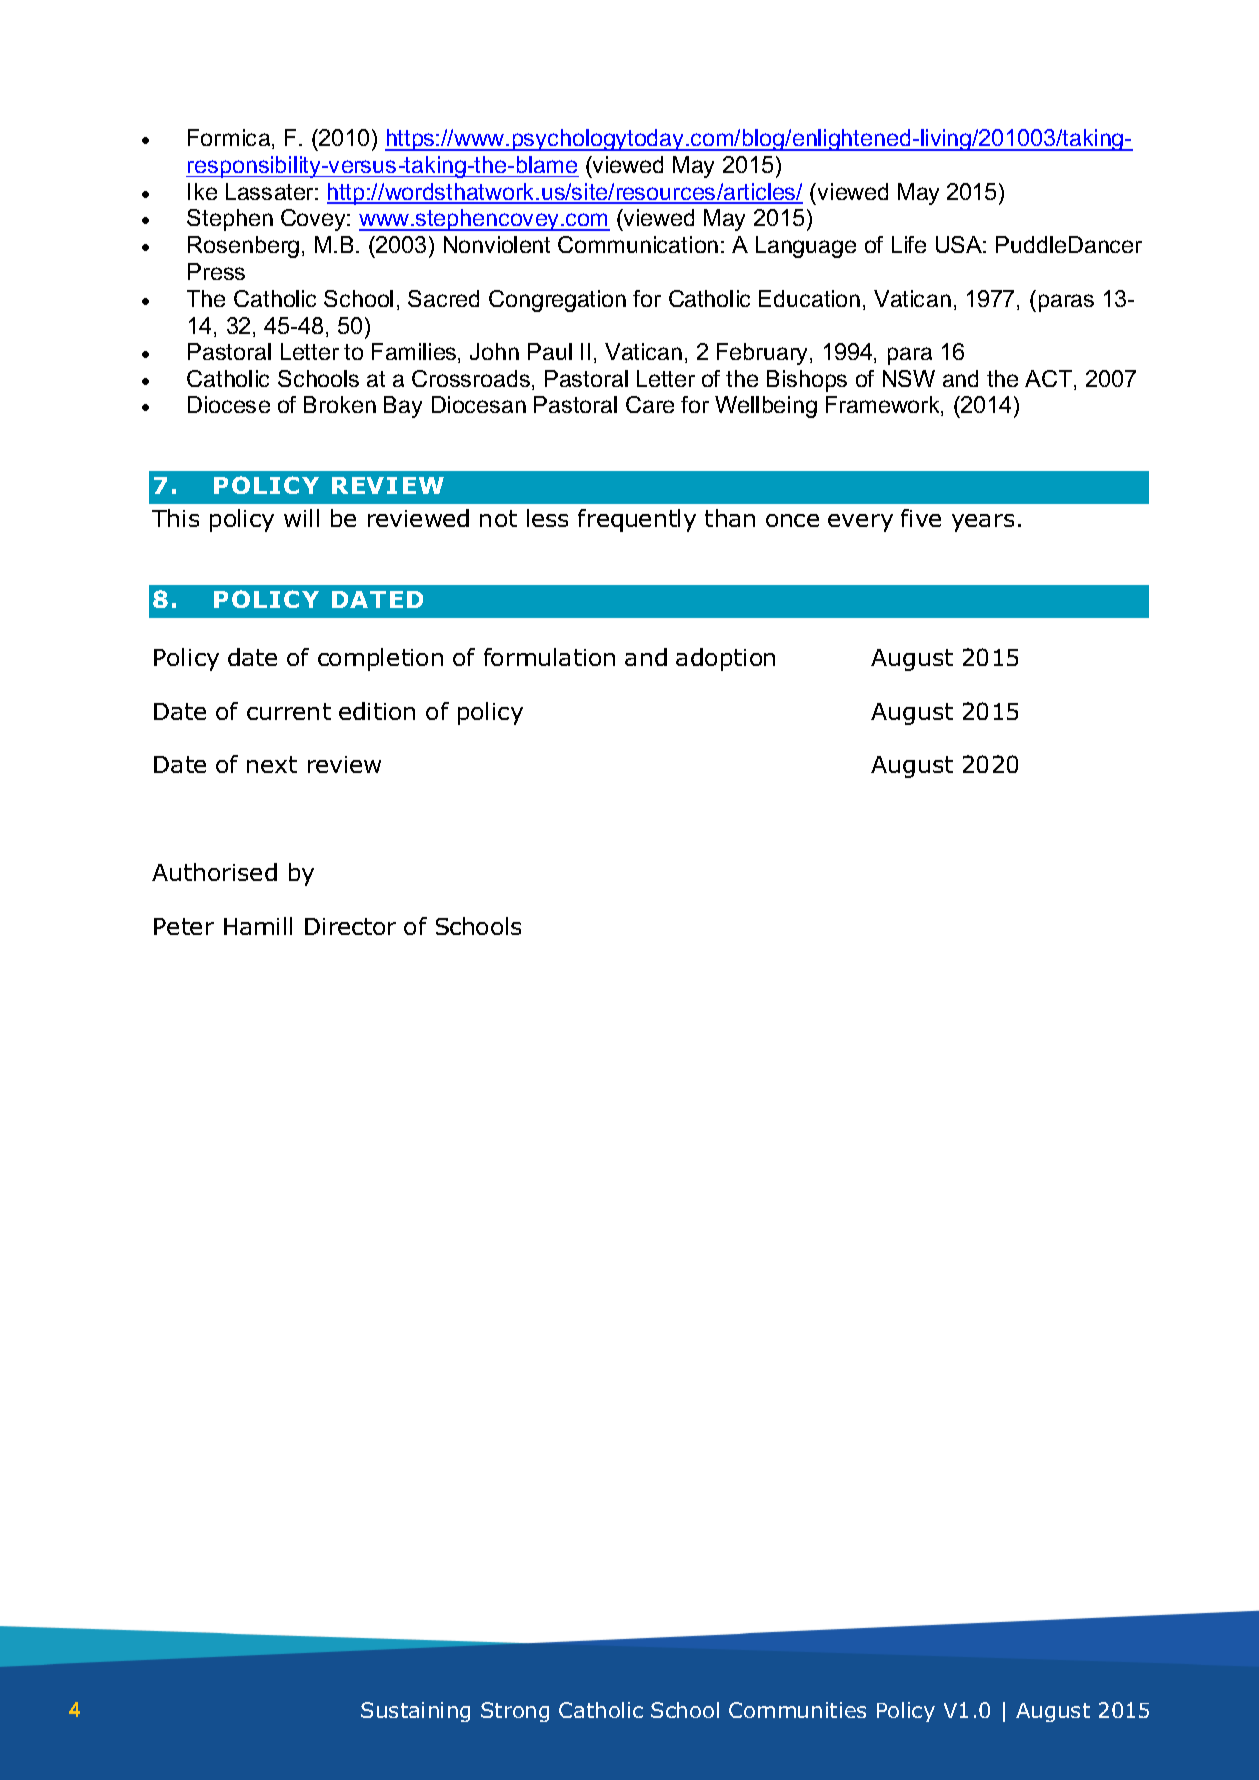  Describe the element at coordinates (638, 244) in the screenshot. I see `Communication` at that location.
